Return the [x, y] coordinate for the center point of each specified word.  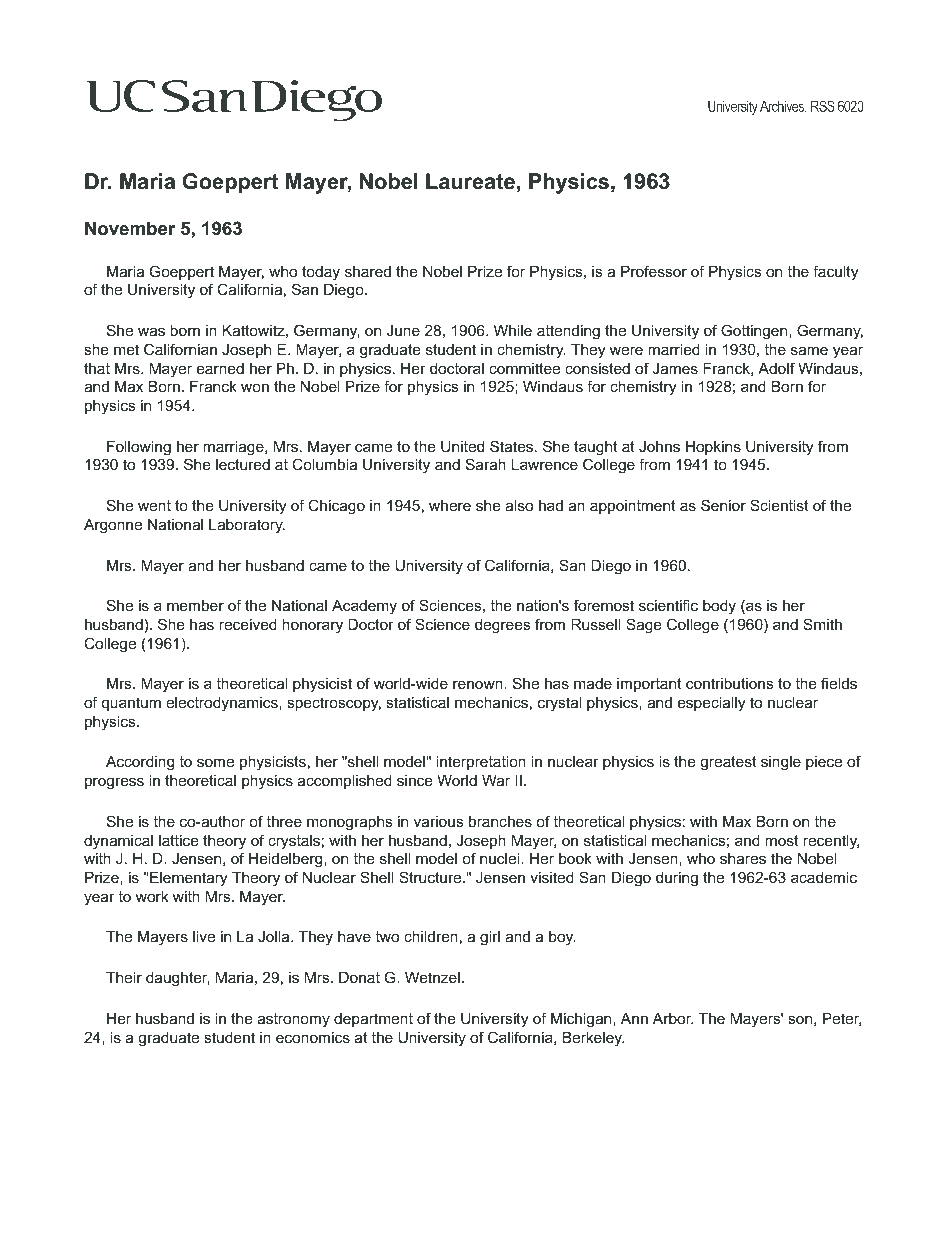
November [130, 228]
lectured [243, 464]
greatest [728, 763]
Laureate [470, 181]
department [373, 1020]
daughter [178, 979]
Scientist [779, 505]
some [215, 762]
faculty [835, 273]
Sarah [486, 464]
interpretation [481, 763]
